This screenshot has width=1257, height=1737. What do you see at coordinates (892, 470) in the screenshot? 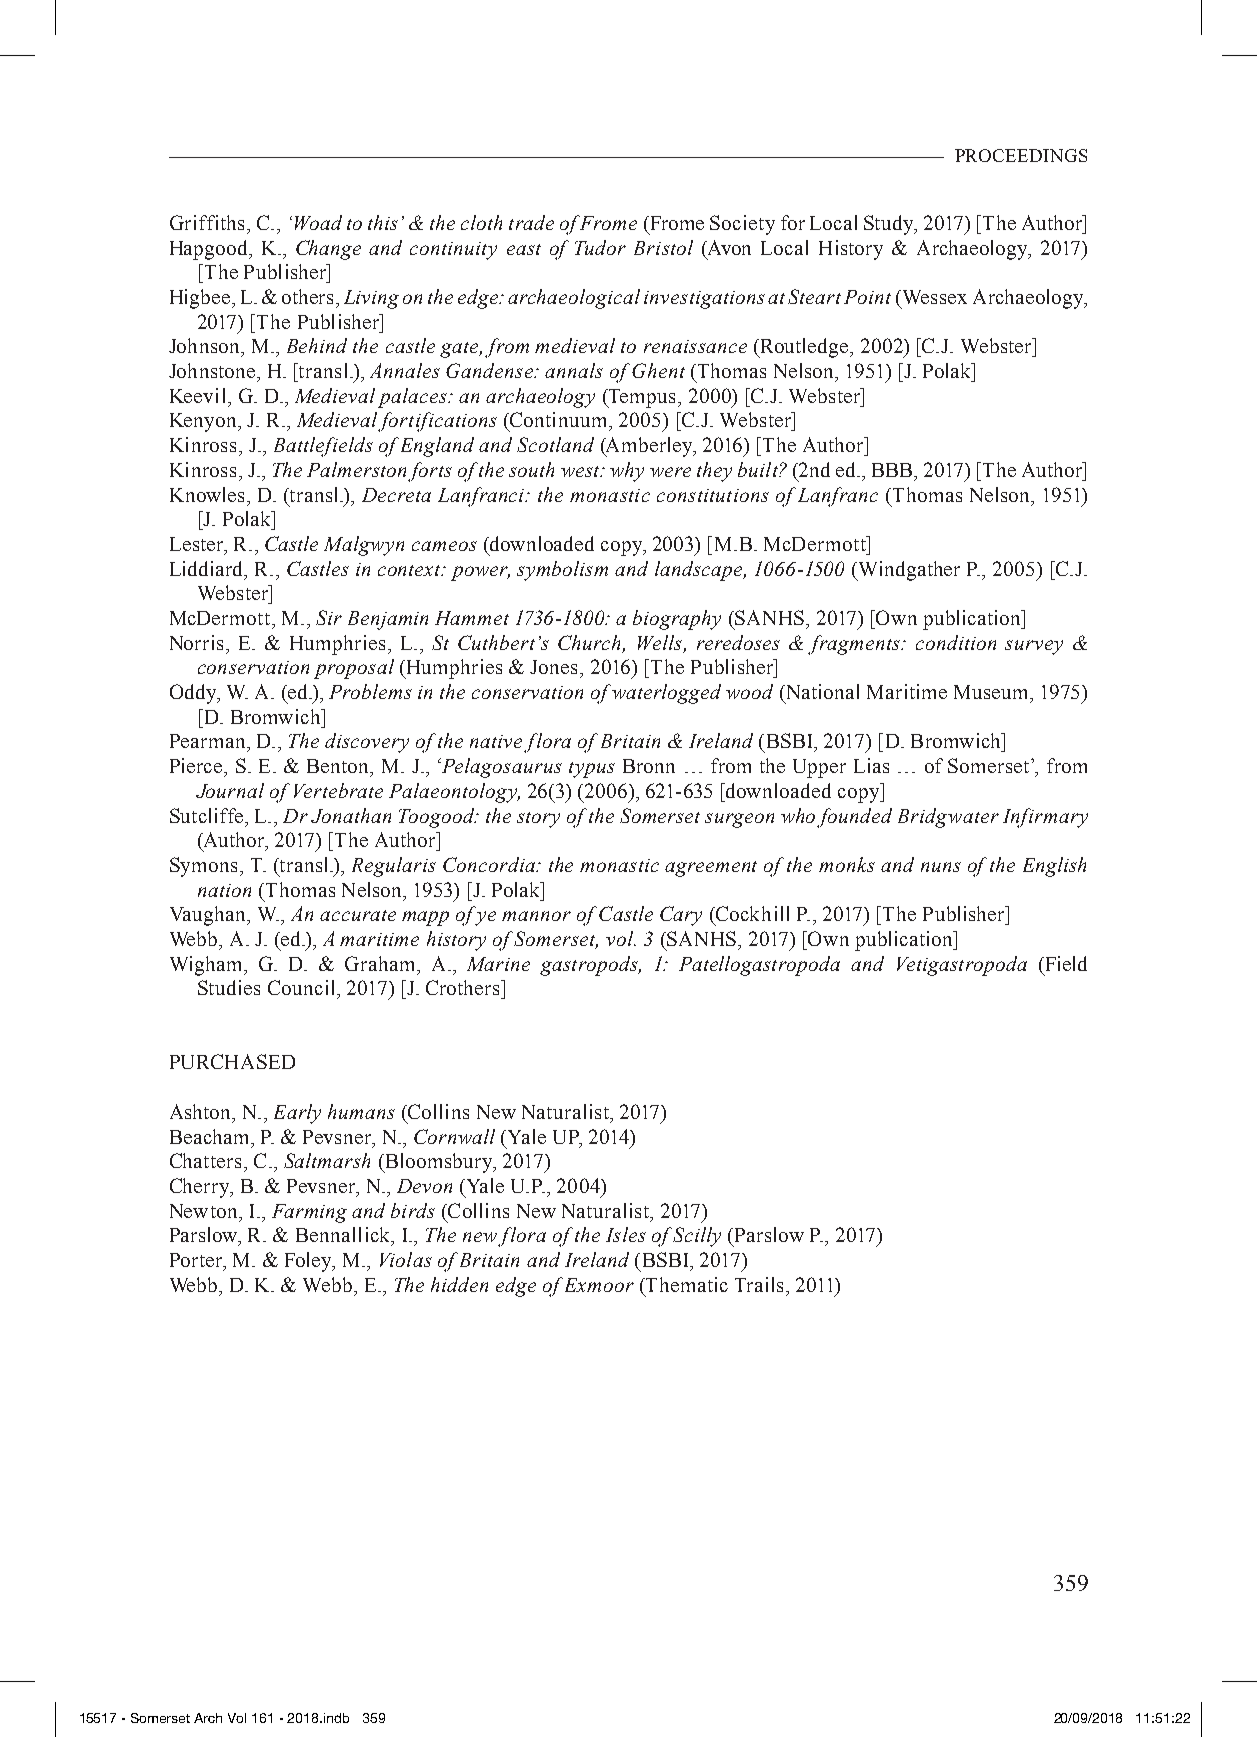
I see `BBB` at bounding box center [892, 470].
